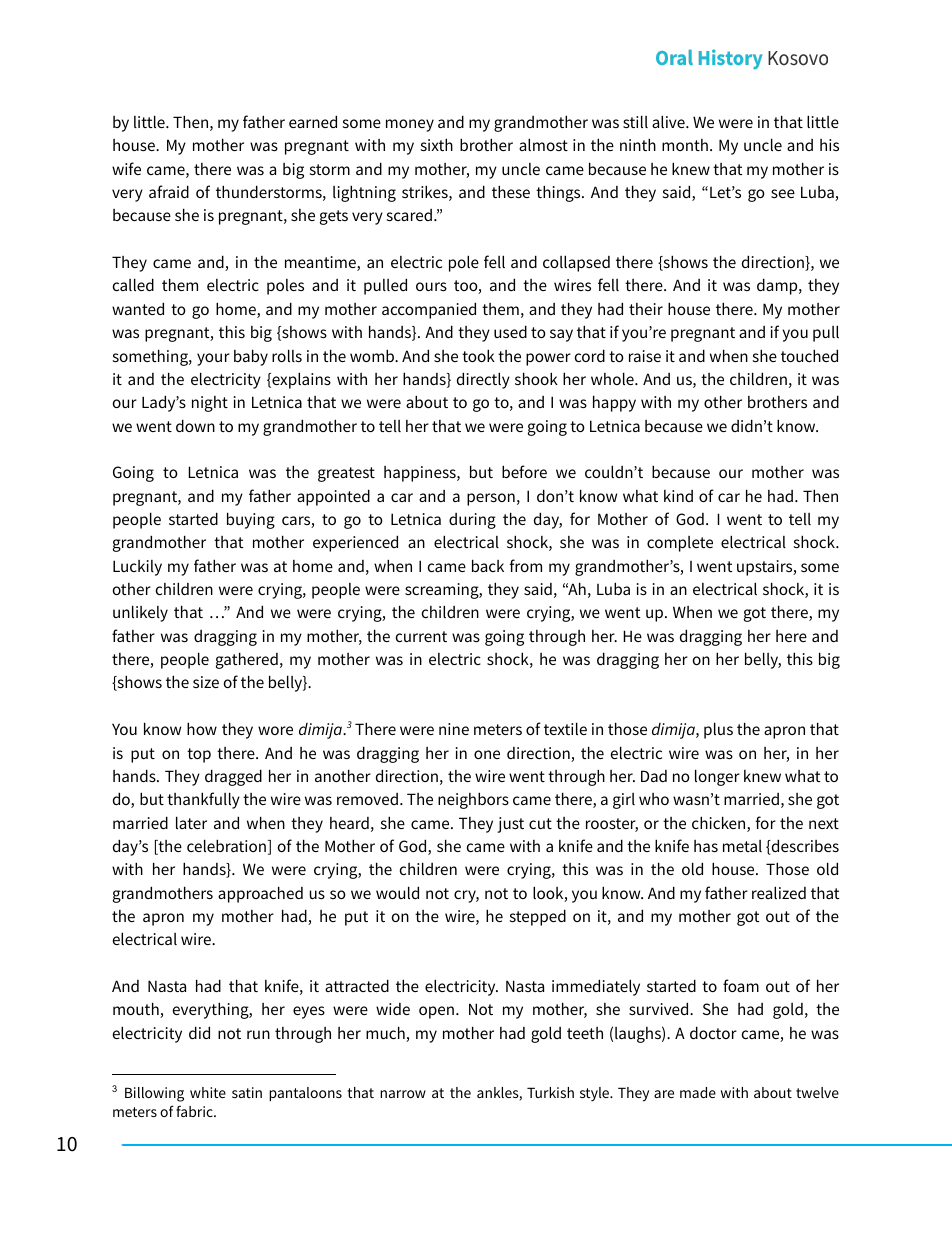  Describe the element at coordinates (140, 613) in the screenshot. I see `unlikely` at that location.
